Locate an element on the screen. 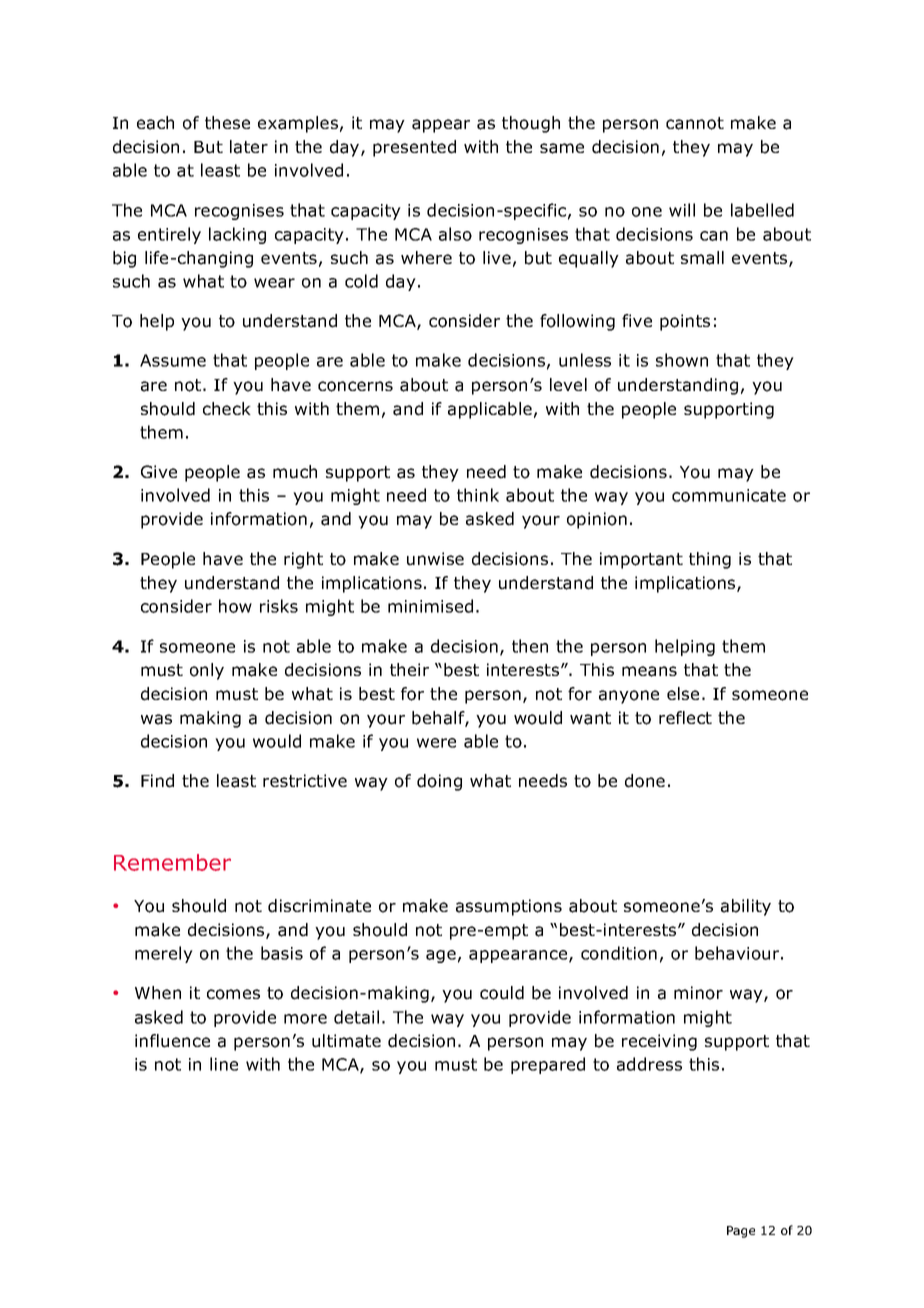  communicate is located at coordinates (729, 495).
